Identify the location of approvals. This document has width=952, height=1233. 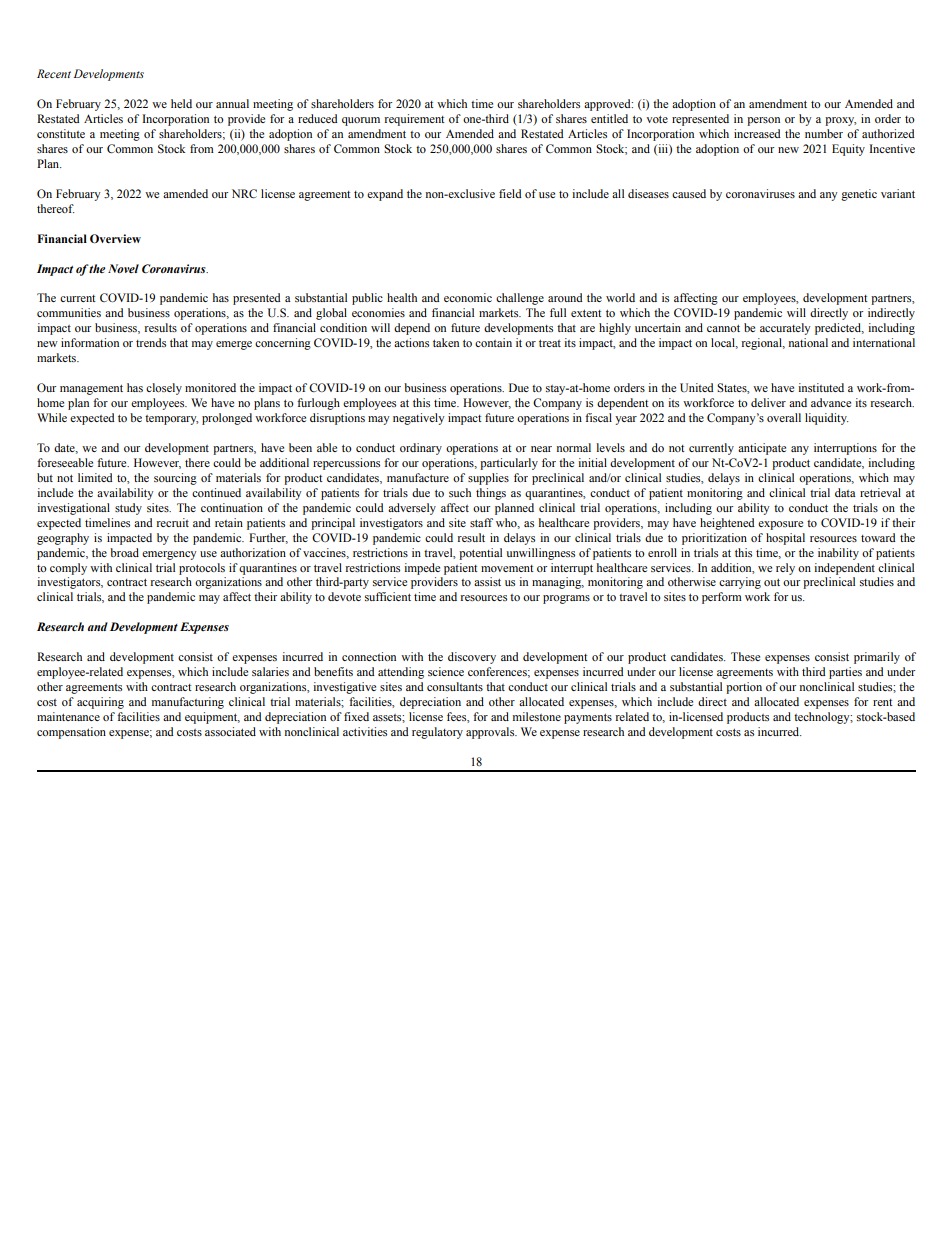
(491, 733).
